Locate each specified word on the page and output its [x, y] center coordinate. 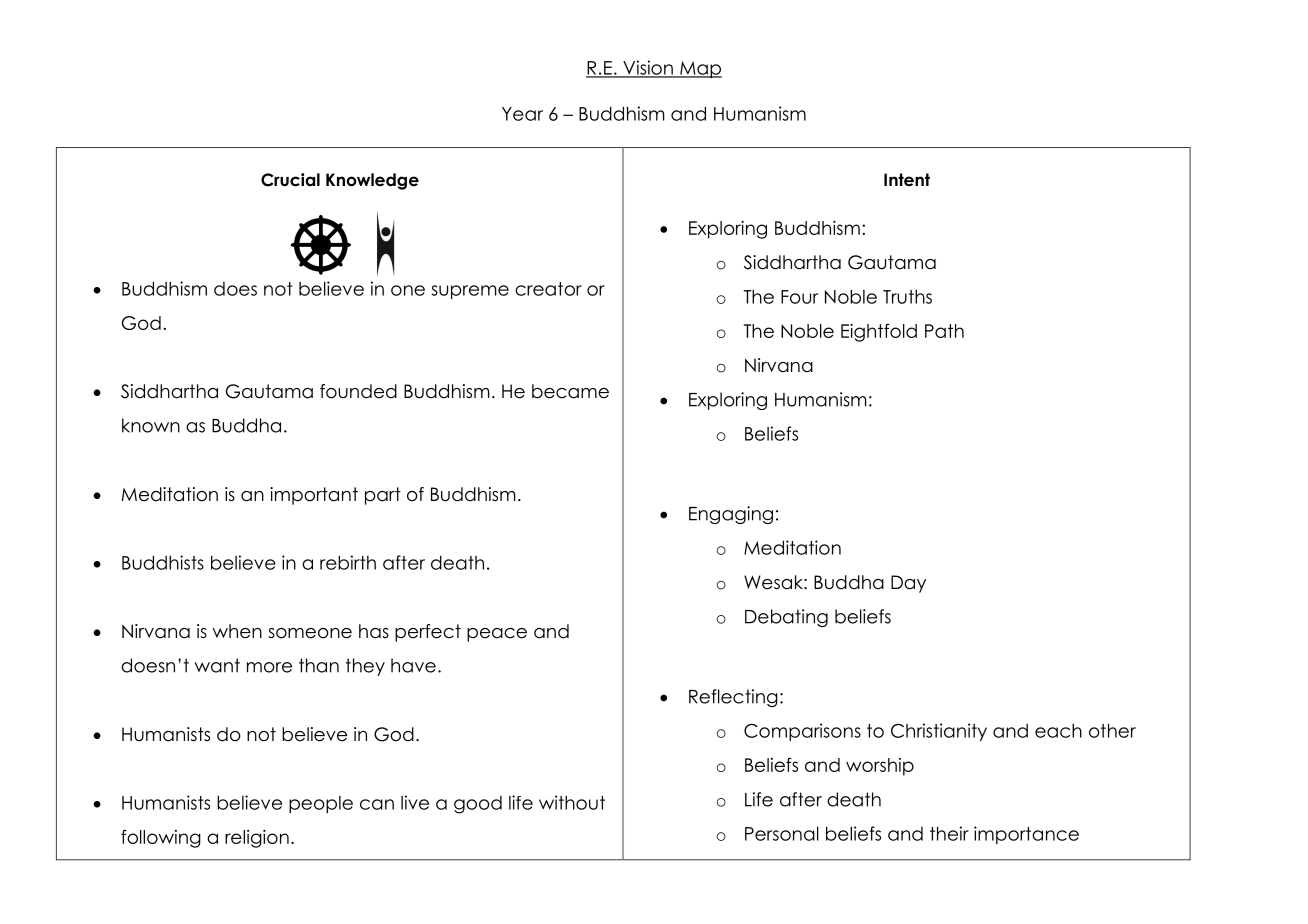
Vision [648, 68]
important [314, 496]
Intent [907, 180]
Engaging [731, 515]
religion [257, 839]
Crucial [290, 180]
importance [1026, 835]
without [572, 802]
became [570, 391]
